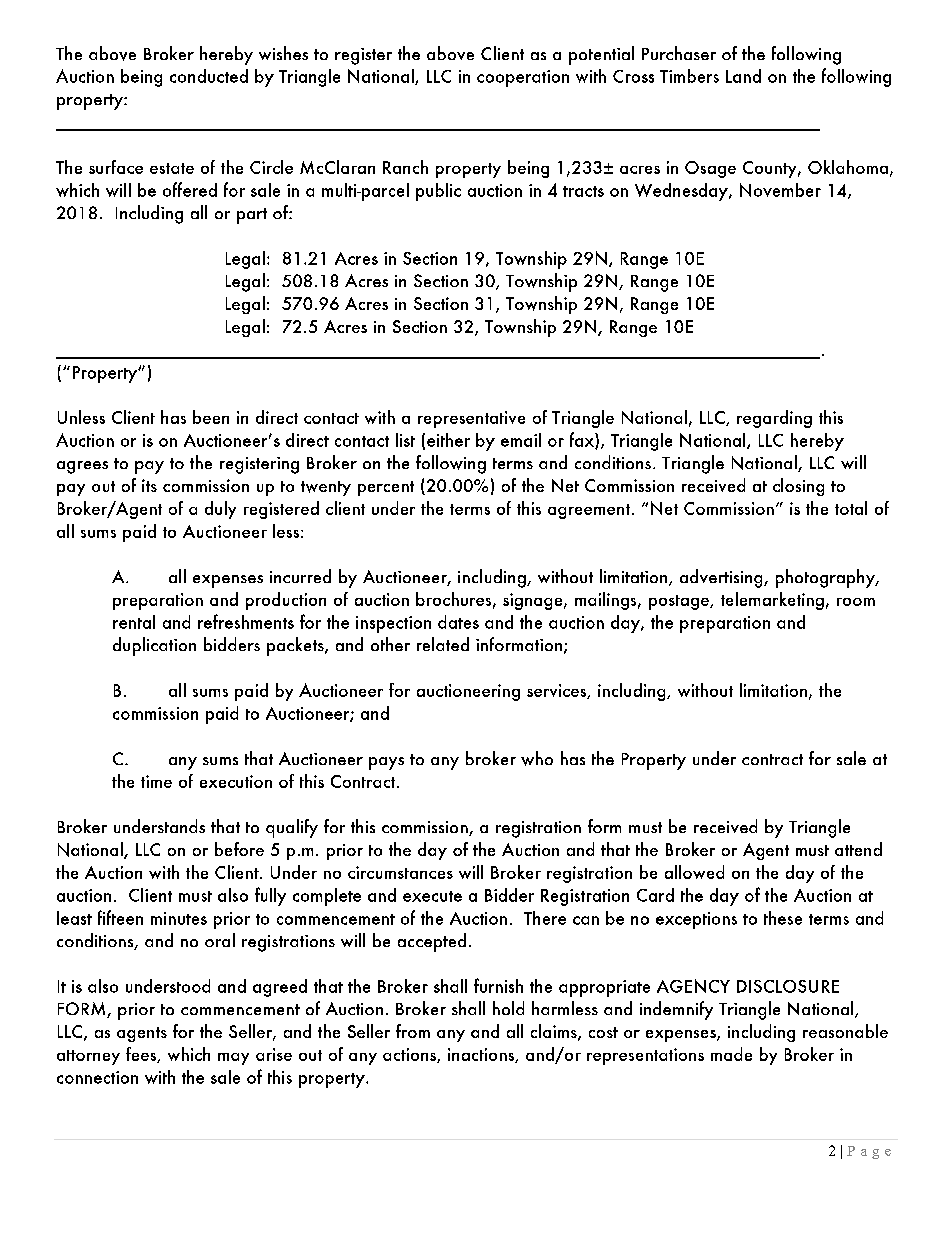 The image size is (952, 1233). I want to click on regarding, so click(774, 419).
